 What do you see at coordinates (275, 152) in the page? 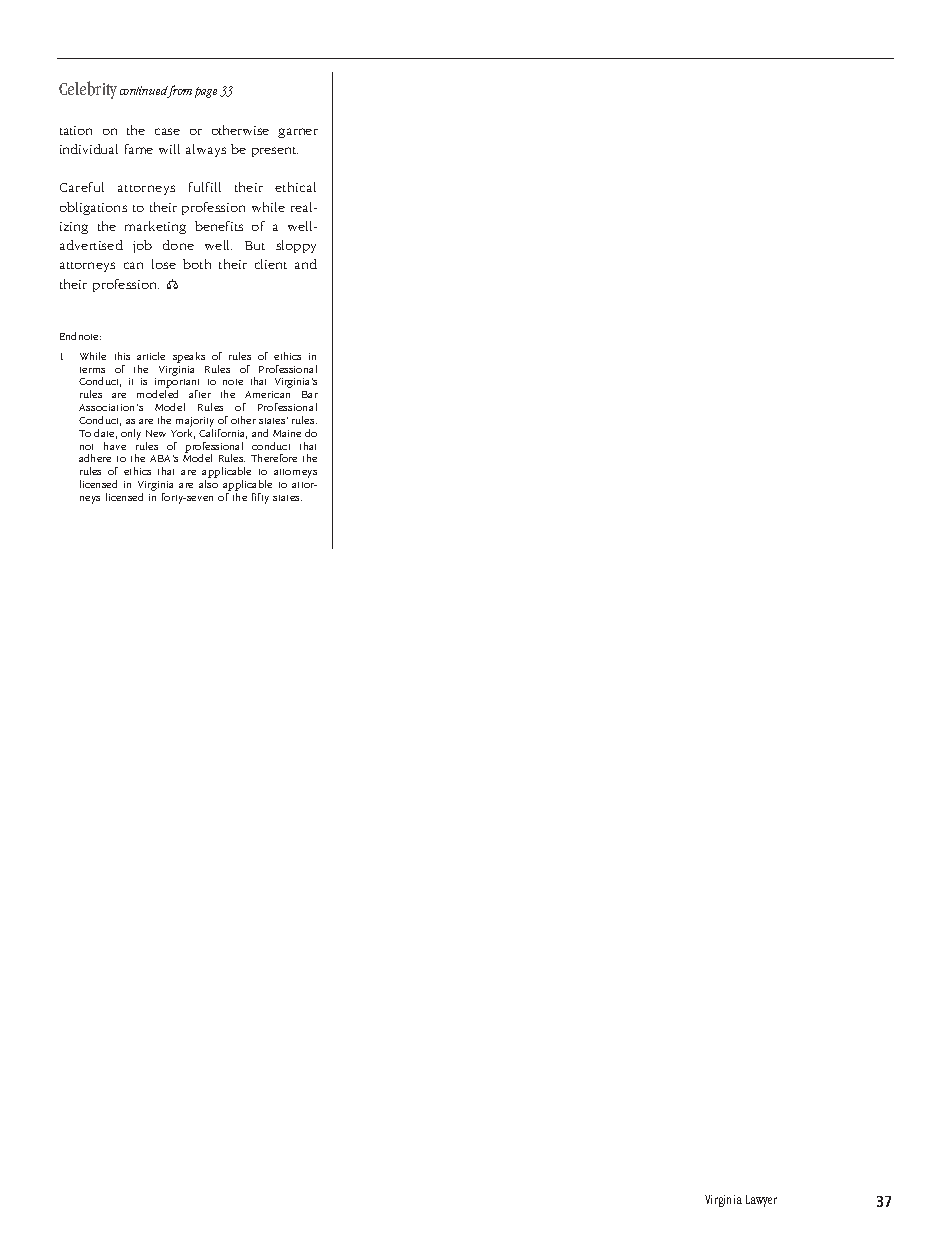
I see `present` at bounding box center [275, 152].
